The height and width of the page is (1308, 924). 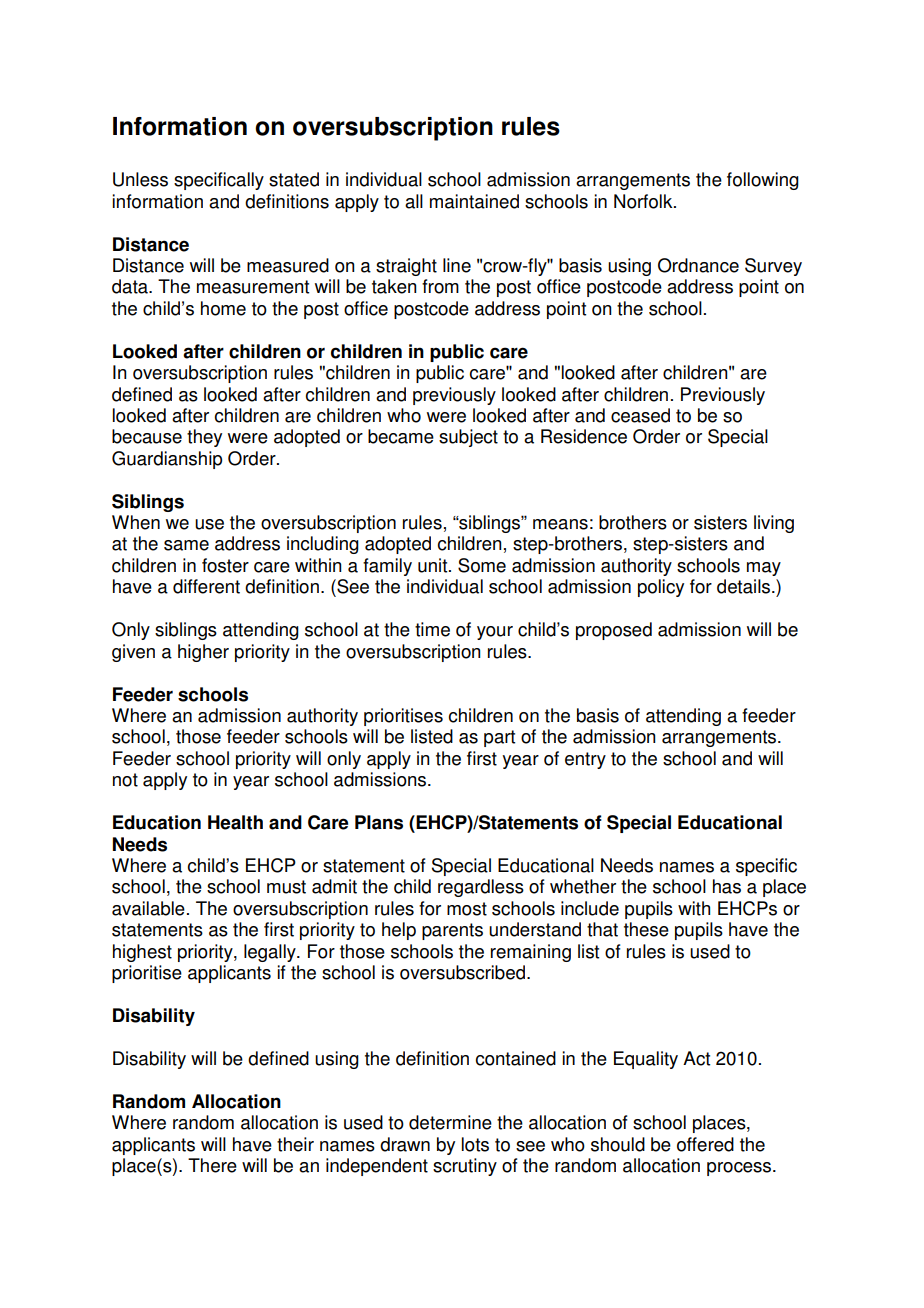 What do you see at coordinates (452, 931) in the page?
I see `parents` at bounding box center [452, 931].
